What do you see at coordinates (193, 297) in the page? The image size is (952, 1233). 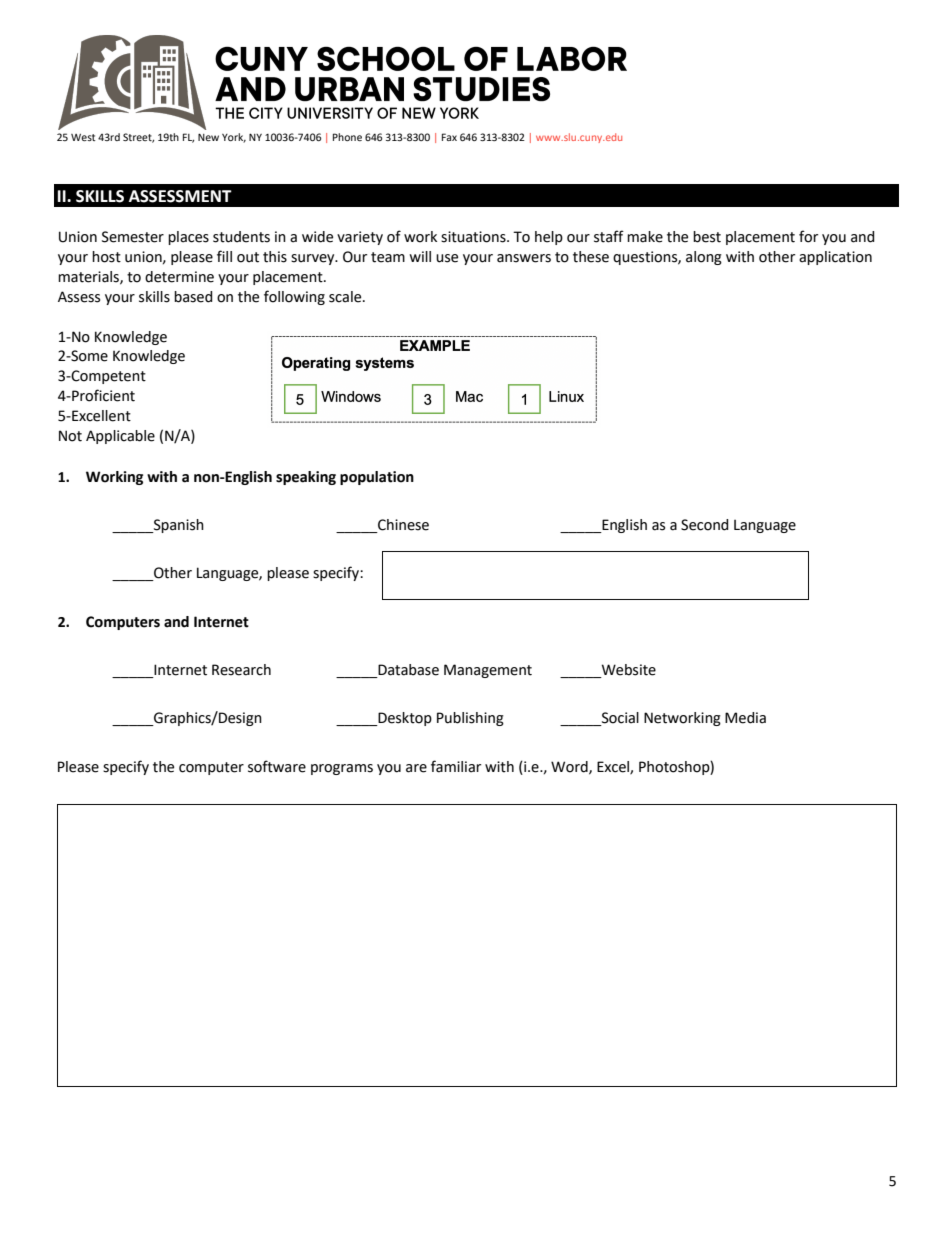 I see `based` at bounding box center [193, 297].
